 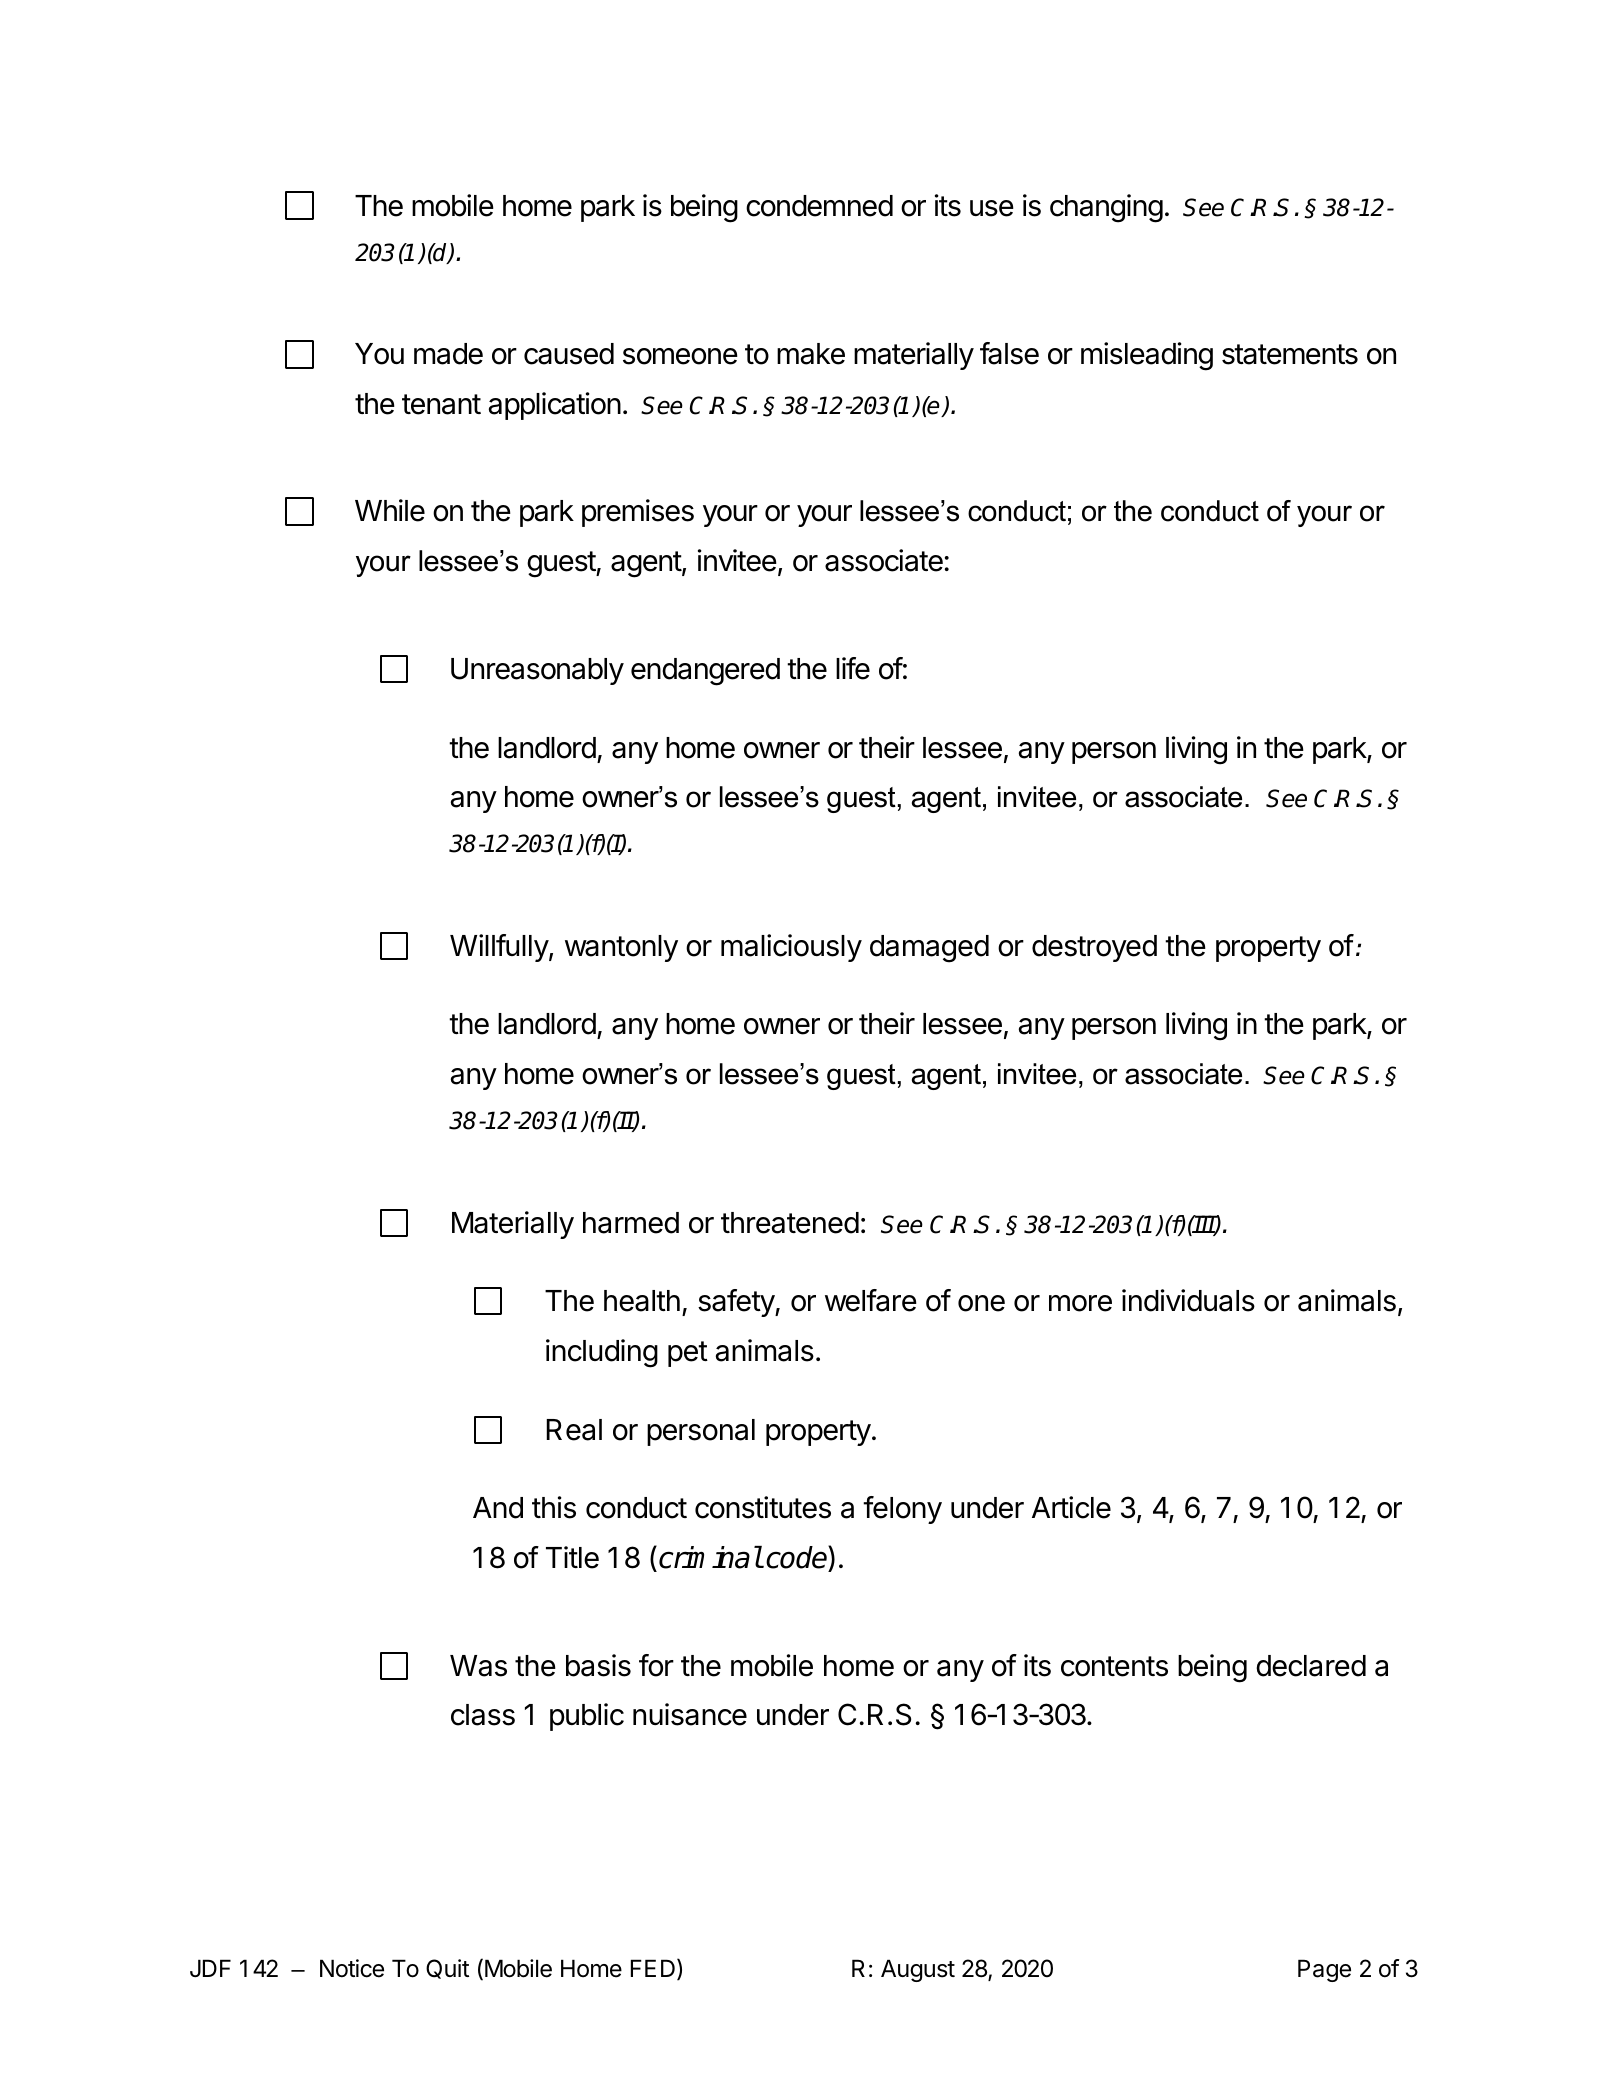 What do you see at coordinates (791, 948) in the page?
I see `maliciously` at bounding box center [791, 948].
